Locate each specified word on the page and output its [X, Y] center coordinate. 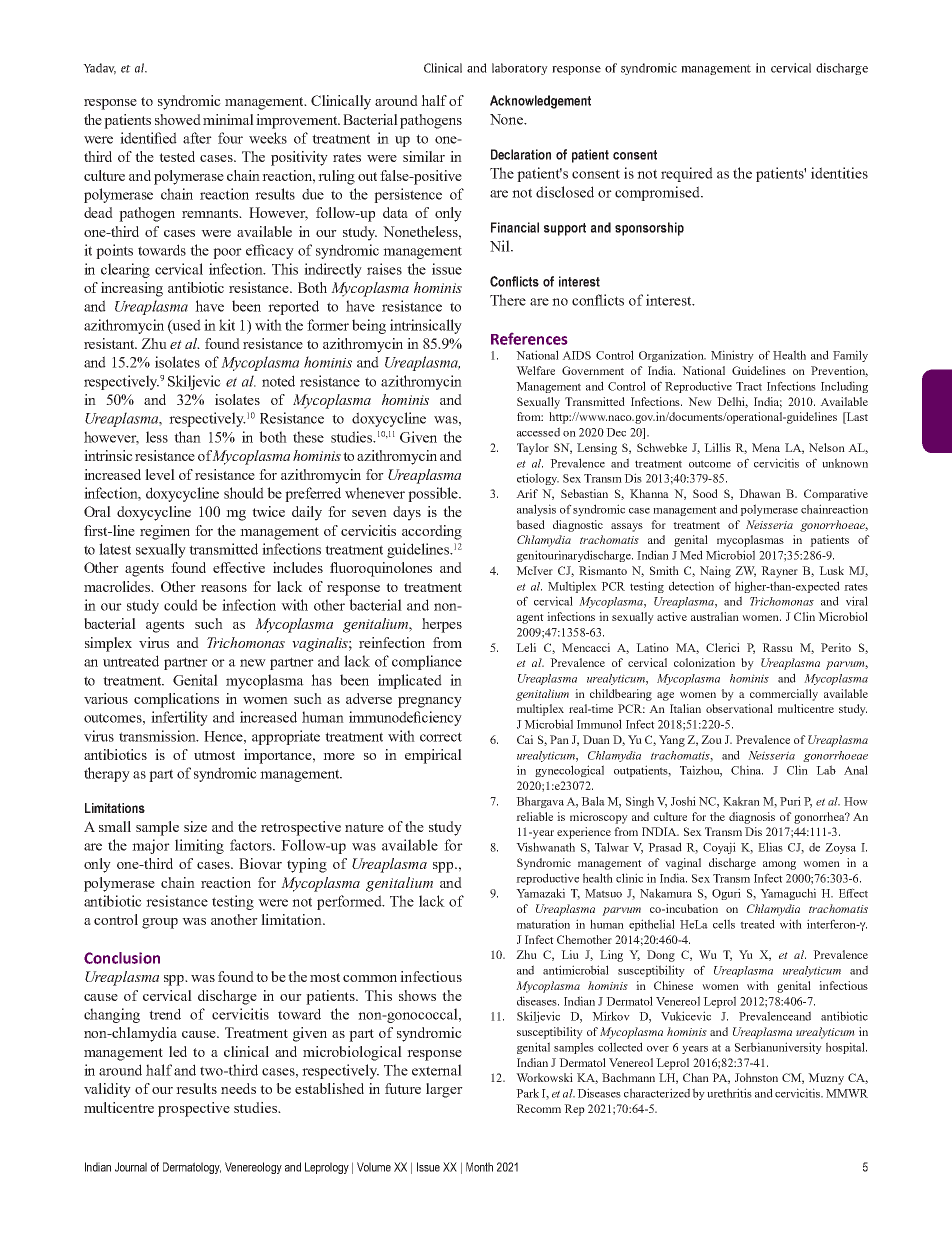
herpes [442, 625]
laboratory [520, 69]
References [529, 339]
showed [178, 119]
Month [479, 1167]
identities [839, 173]
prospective [194, 1109]
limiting [199, 846]
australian [715, 616]
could [181, 605]
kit [227, 325]
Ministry [732, 356]
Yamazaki [540, 893]
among [779, 865]
